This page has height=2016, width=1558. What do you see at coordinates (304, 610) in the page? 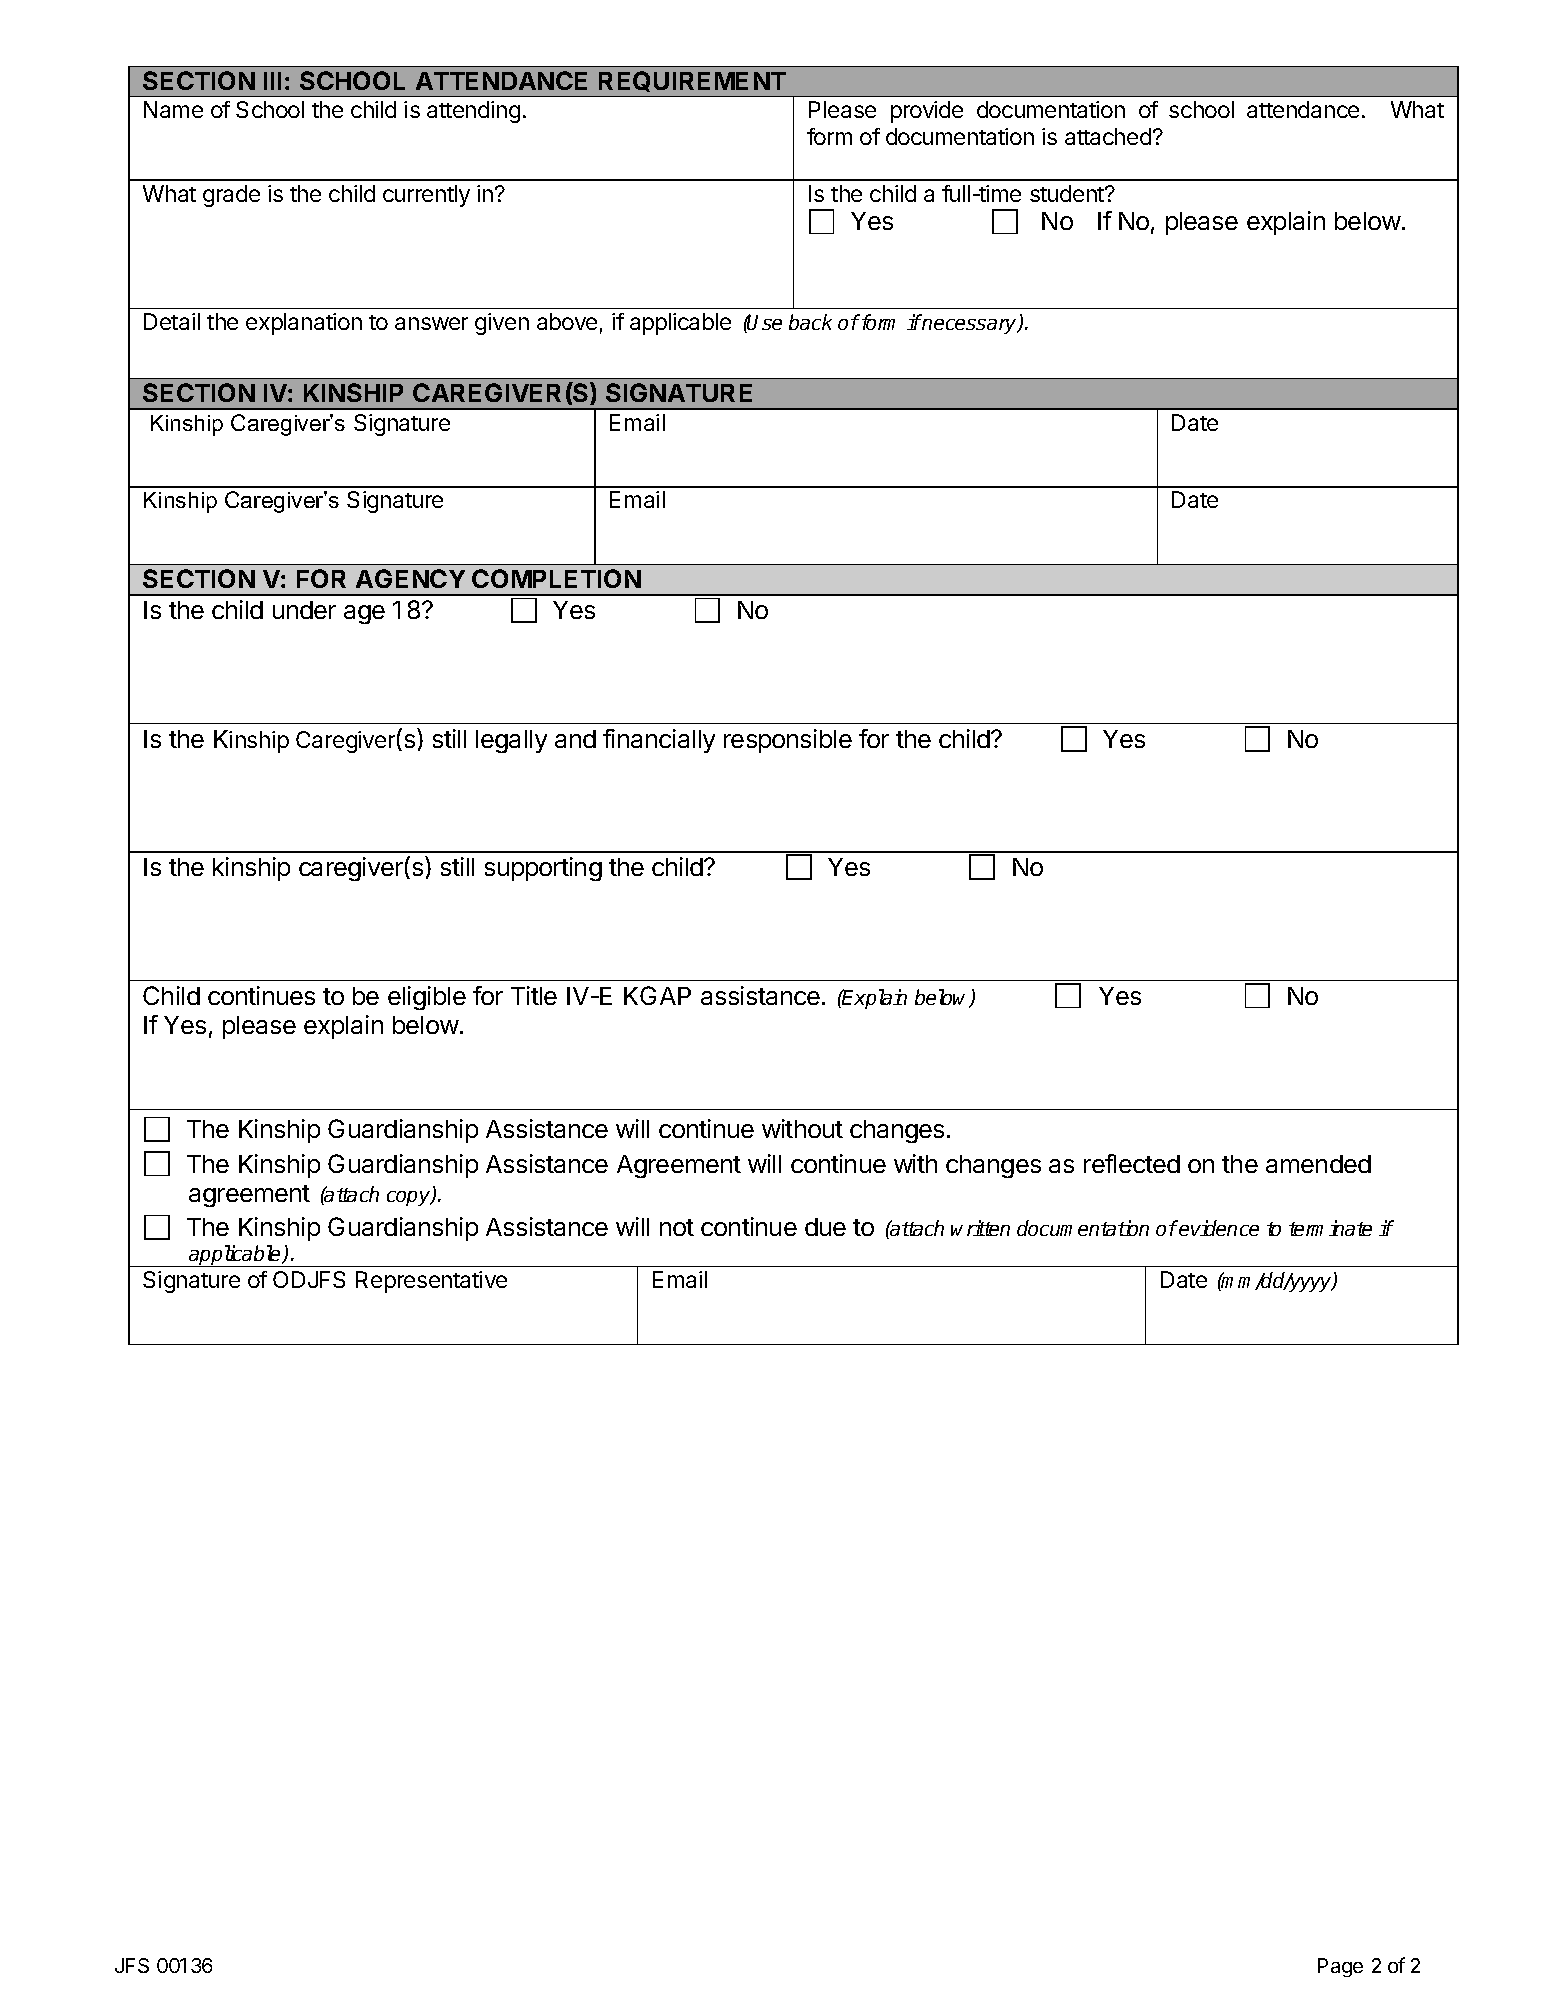
I see `under` at bounding box center [304, 610].
